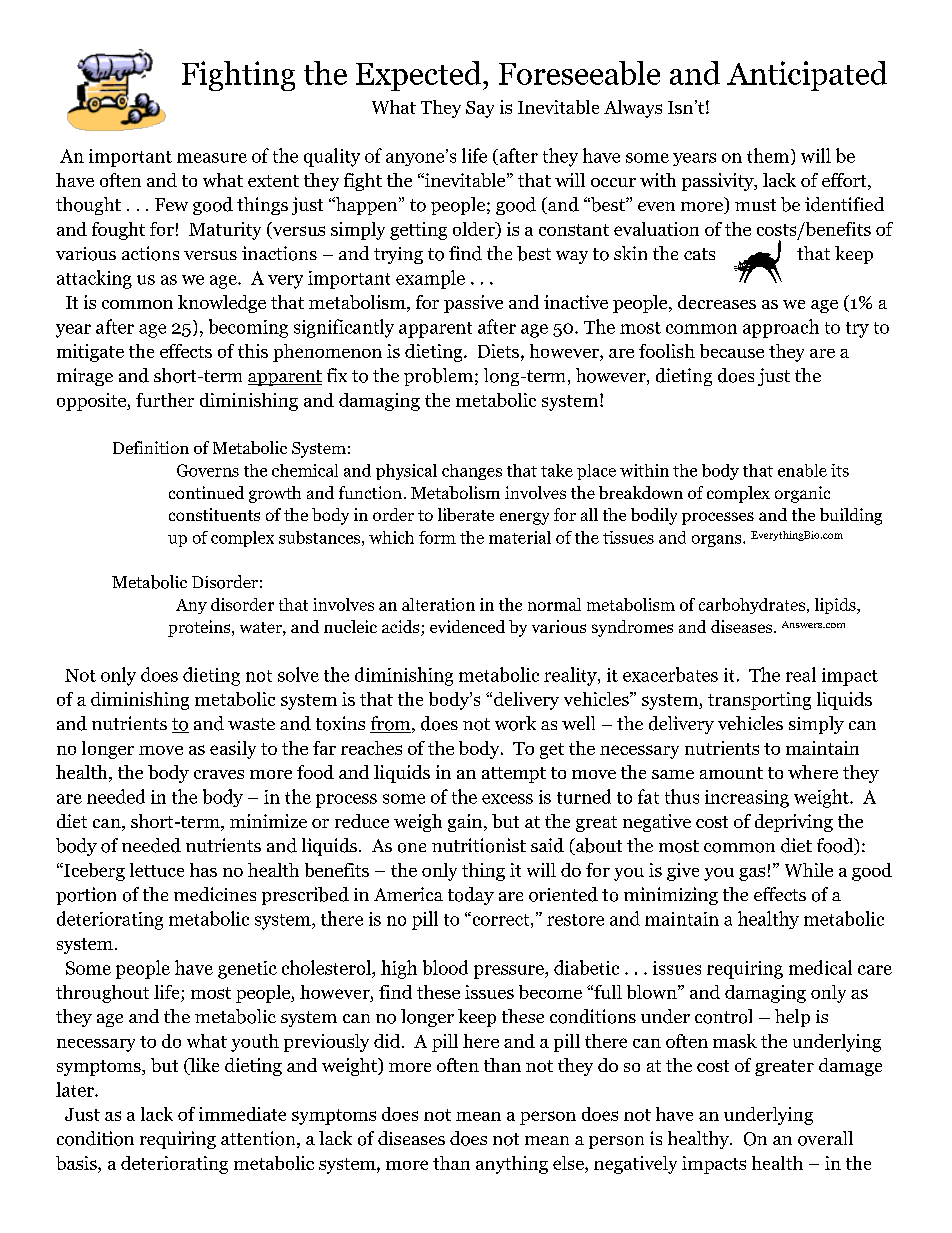  Describe the element at coordinates (242, 1114) in the image. I see `immediate` at that location.
